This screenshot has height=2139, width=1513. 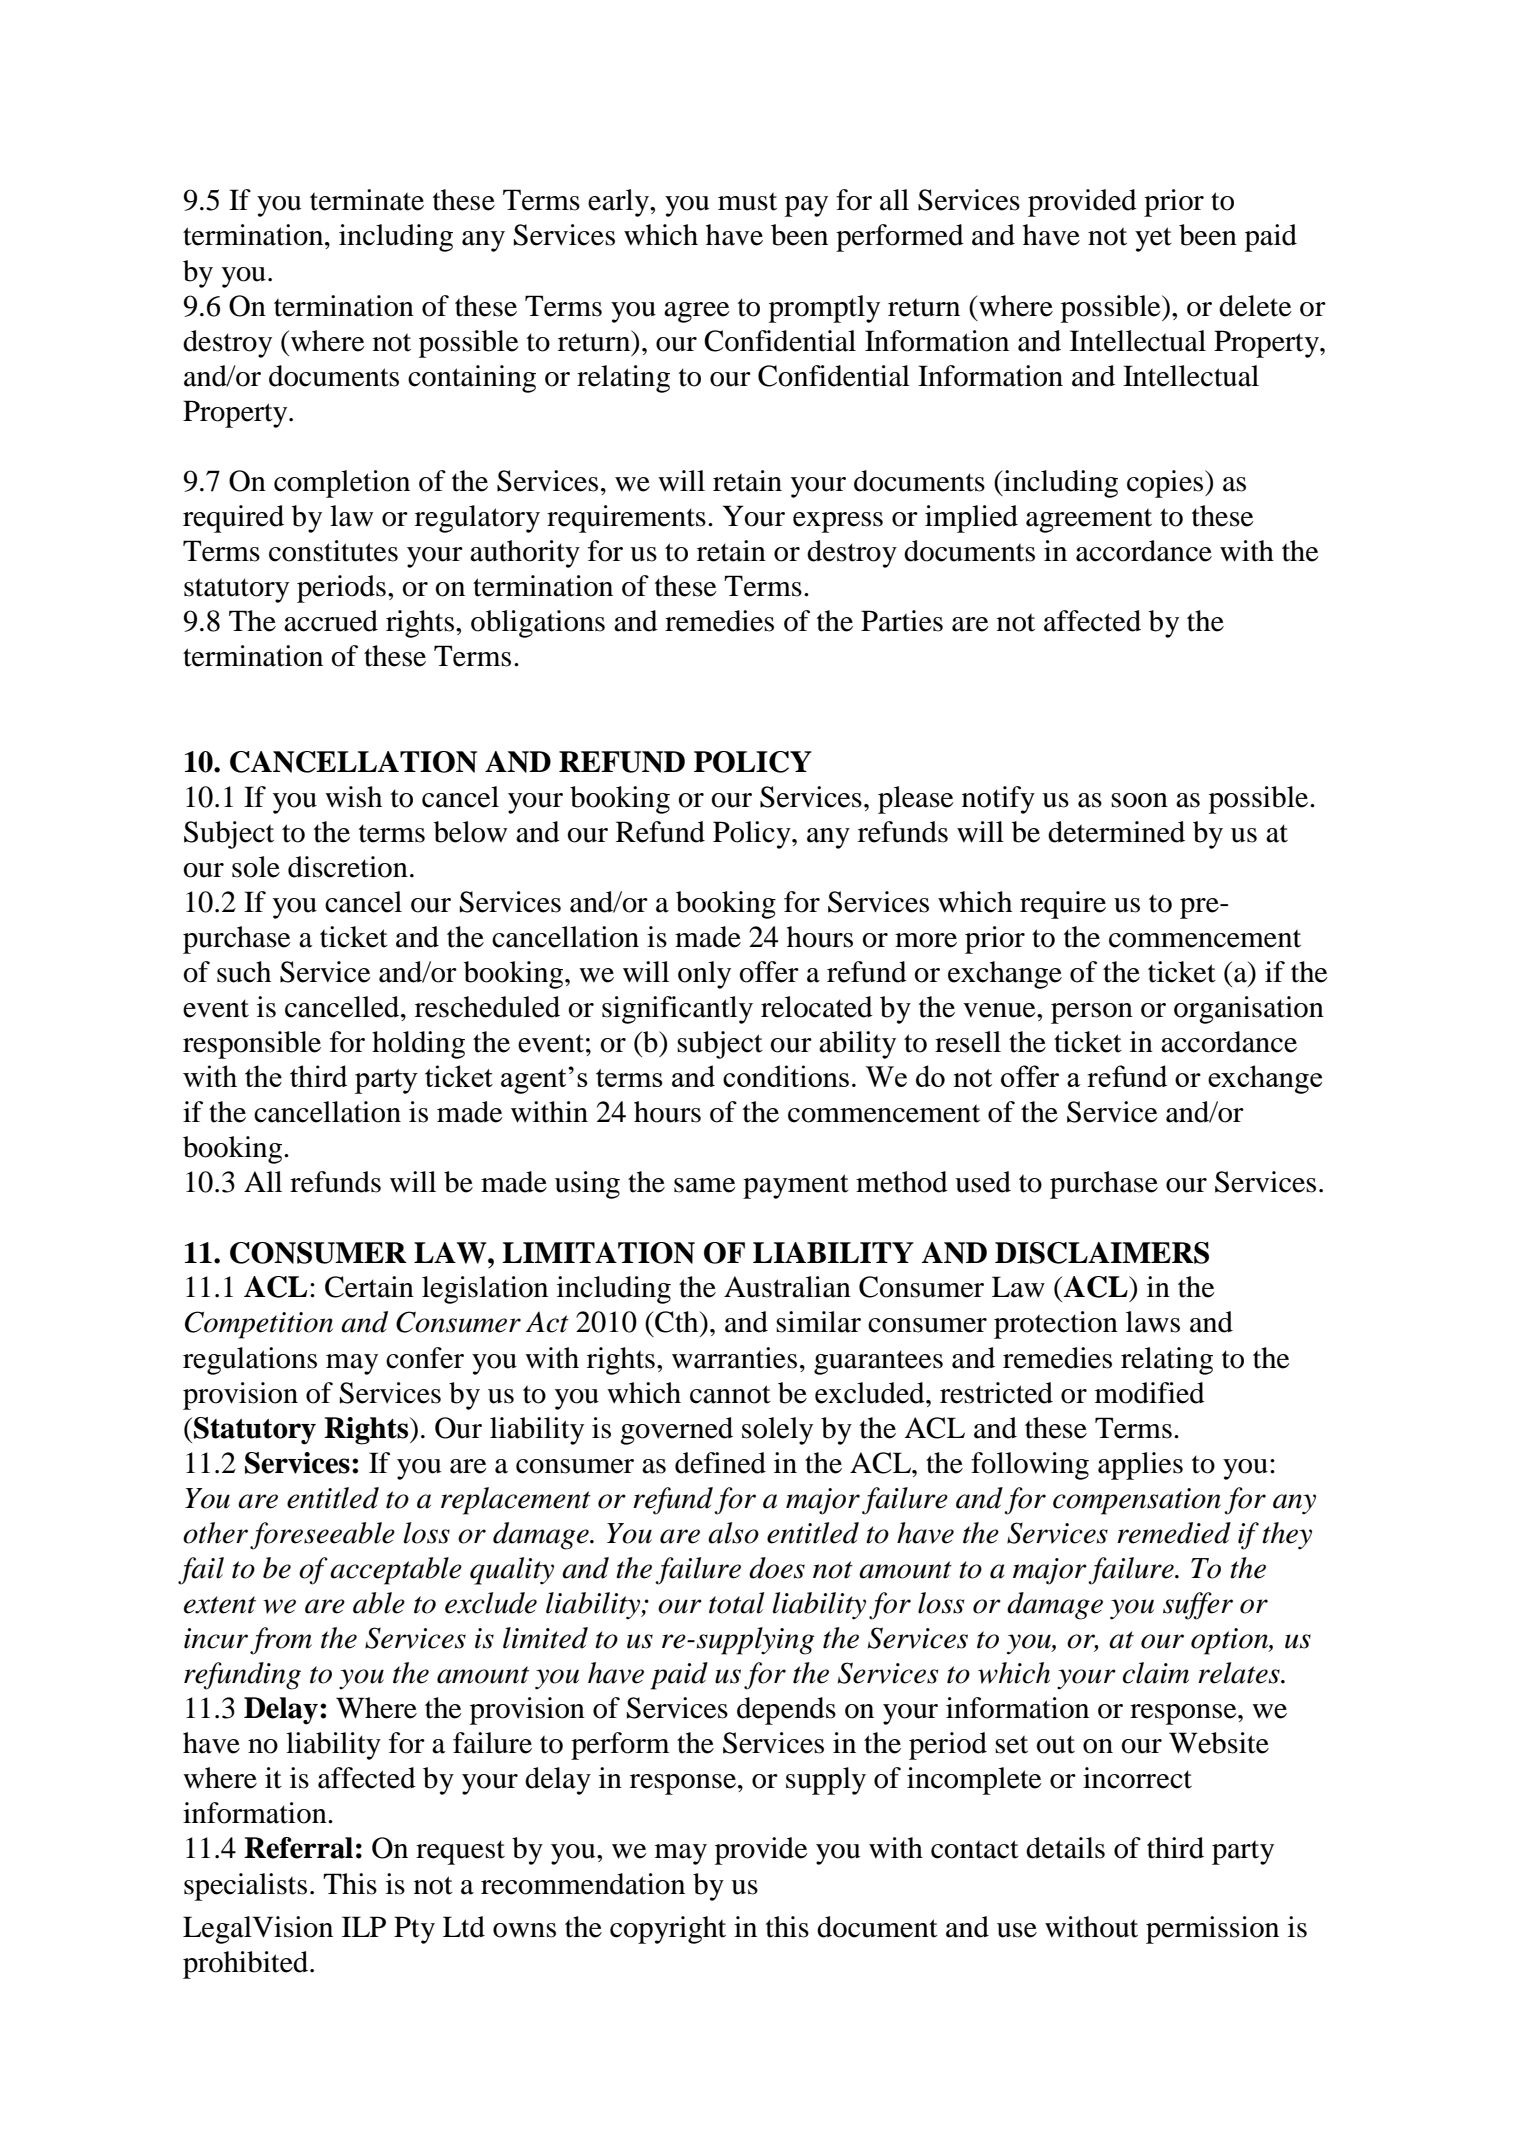 I want to click on only, so click(x=704, y=975).
